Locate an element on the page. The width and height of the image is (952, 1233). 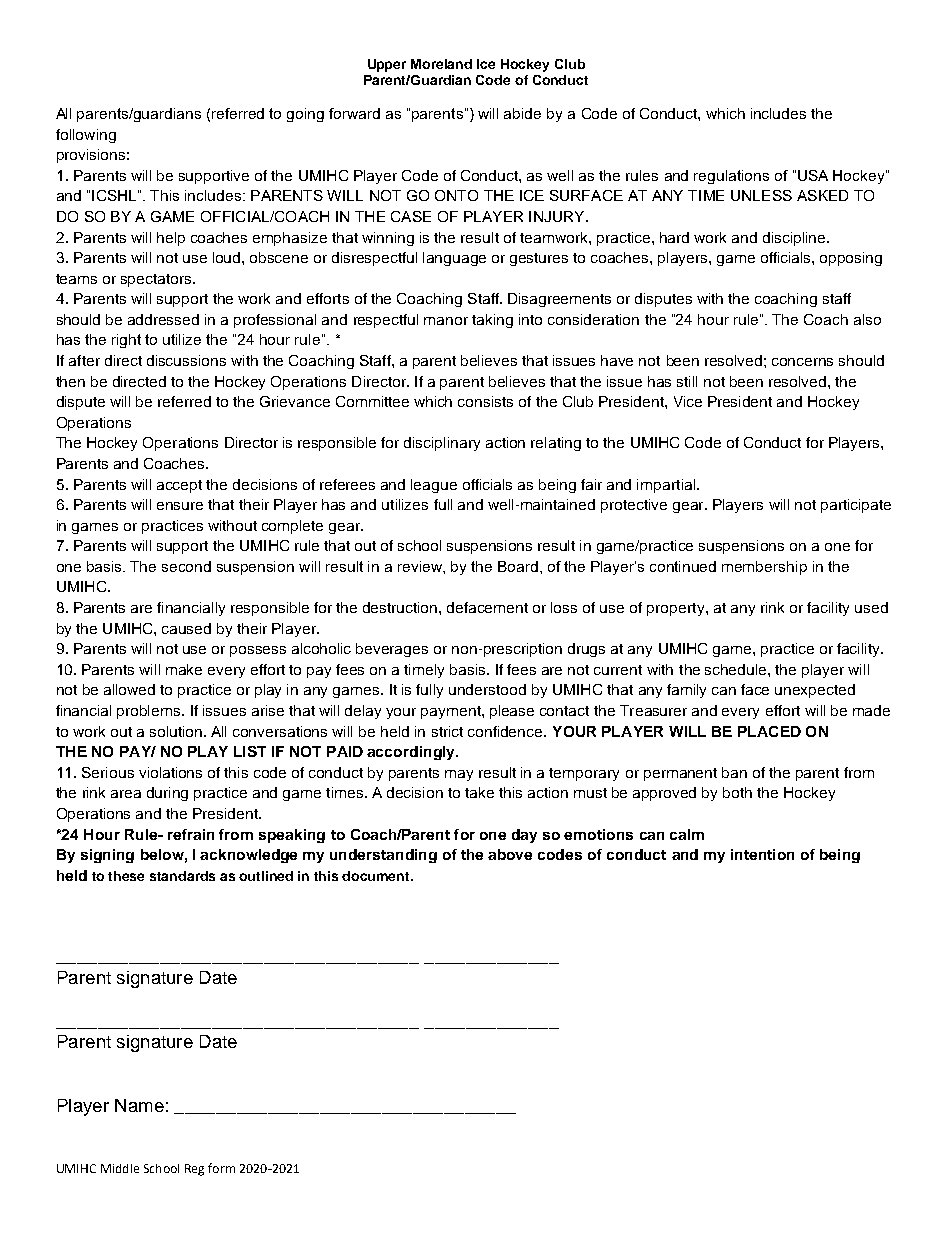
Name is located at coordinates (139, 1105).
